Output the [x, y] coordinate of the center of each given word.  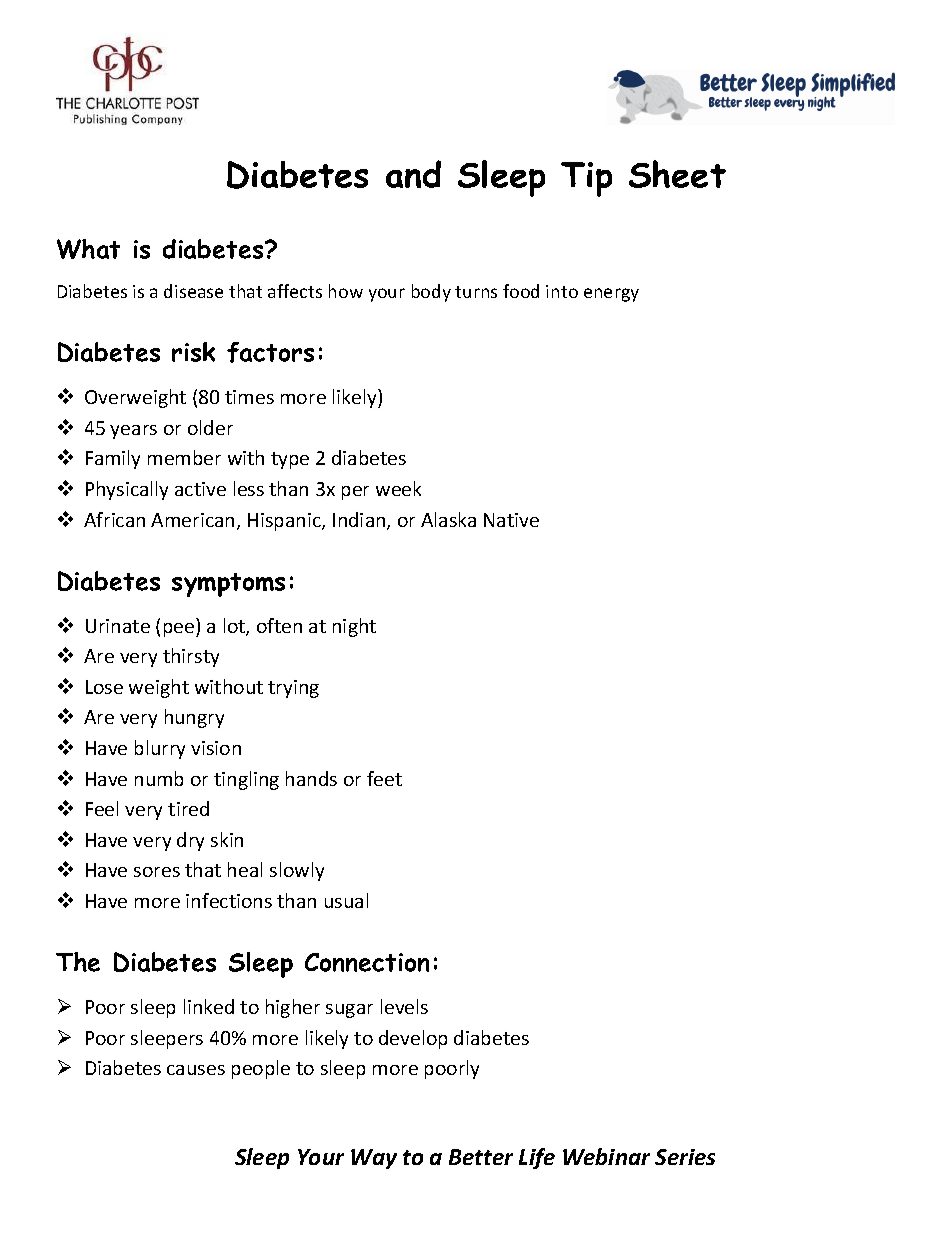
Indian [360, 521]
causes [196, 1070]
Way [374, 1159]
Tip [586, 179]
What [88, 249]
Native [511, 520]
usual [346, 900]
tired [188, 808]
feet [384, 778]
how [346, 291]
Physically [127, 490]
